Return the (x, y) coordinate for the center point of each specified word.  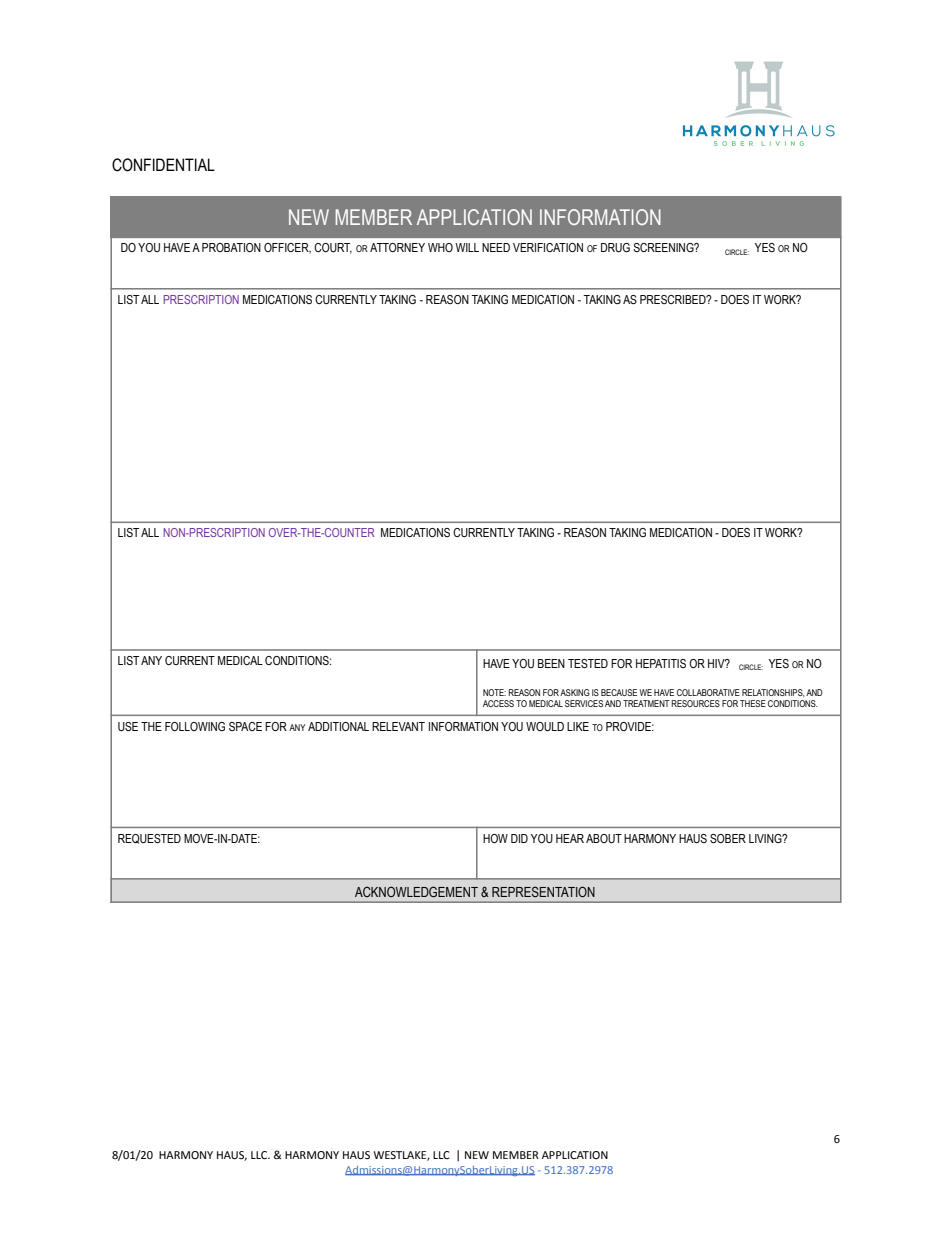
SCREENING (664, 247)
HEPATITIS (661, 663)
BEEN (551, 663)
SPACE (245, 726)
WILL (467, 247)
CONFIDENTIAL (163, 165)
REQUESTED (149, 839)
